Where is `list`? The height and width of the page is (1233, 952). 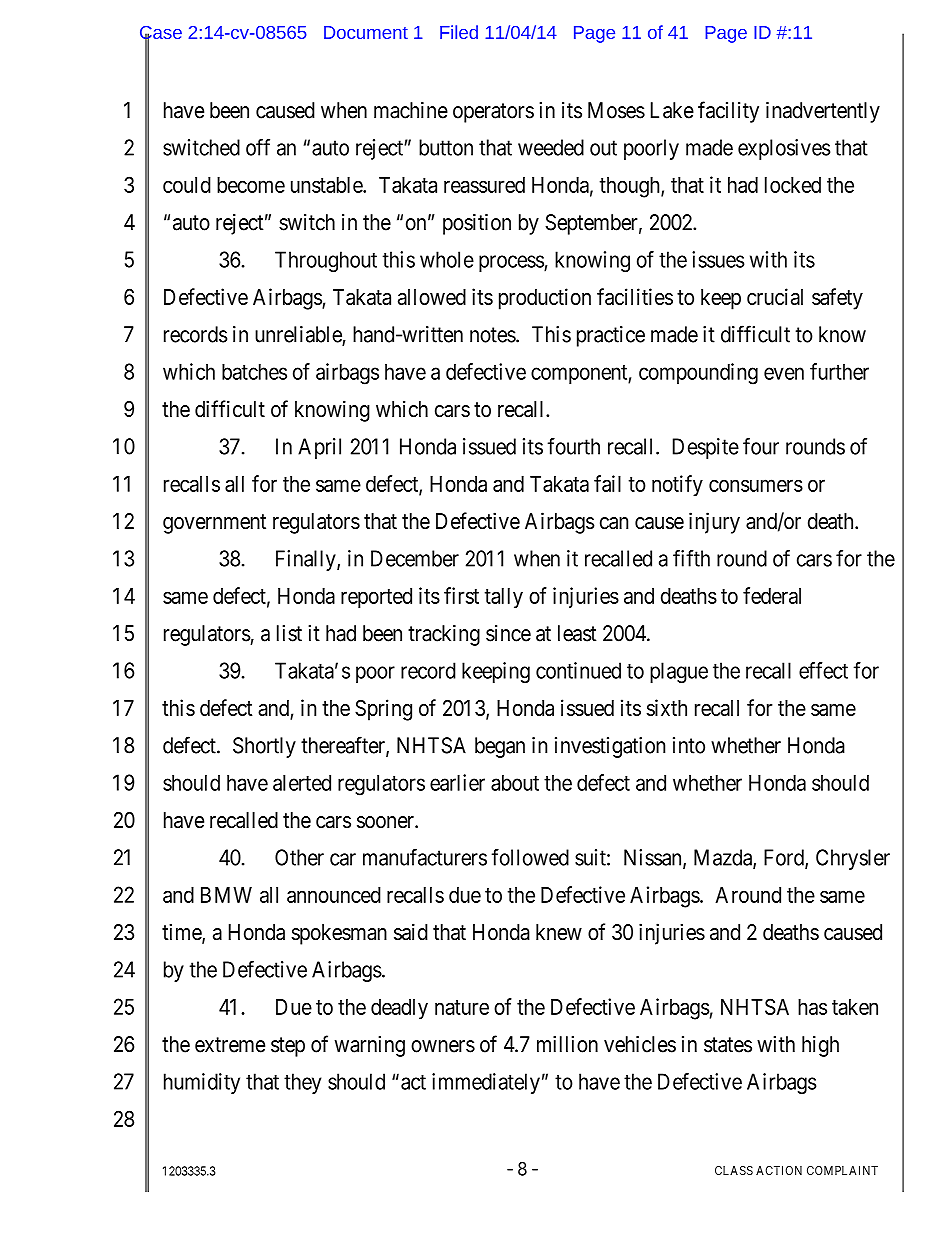 list is located at coordinates (289, 633).
